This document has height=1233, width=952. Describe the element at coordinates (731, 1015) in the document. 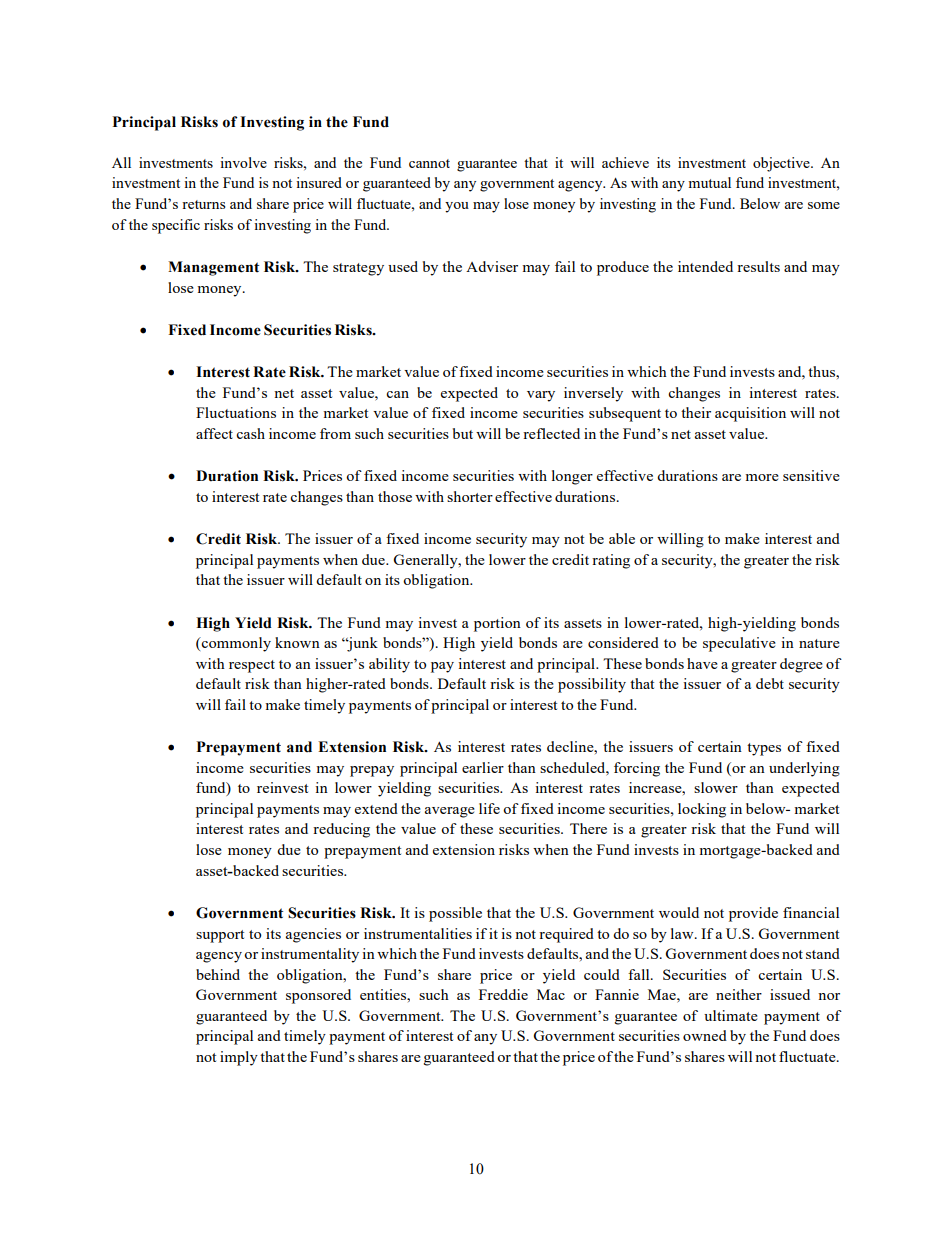

I see `ultimate` at that location.
